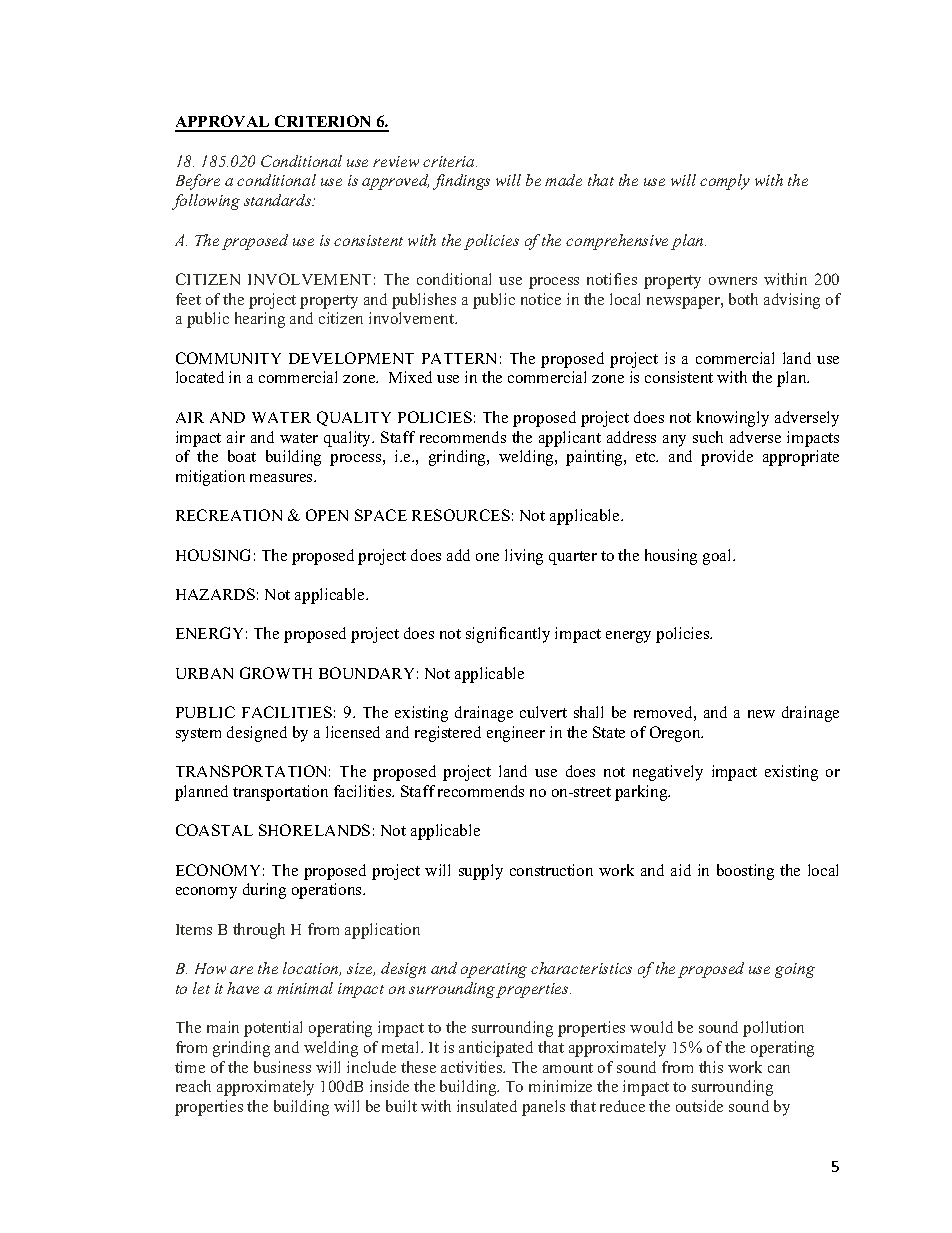 The width and height of the page is (952, 1233). I want to click on comply, so click(725, 182).
